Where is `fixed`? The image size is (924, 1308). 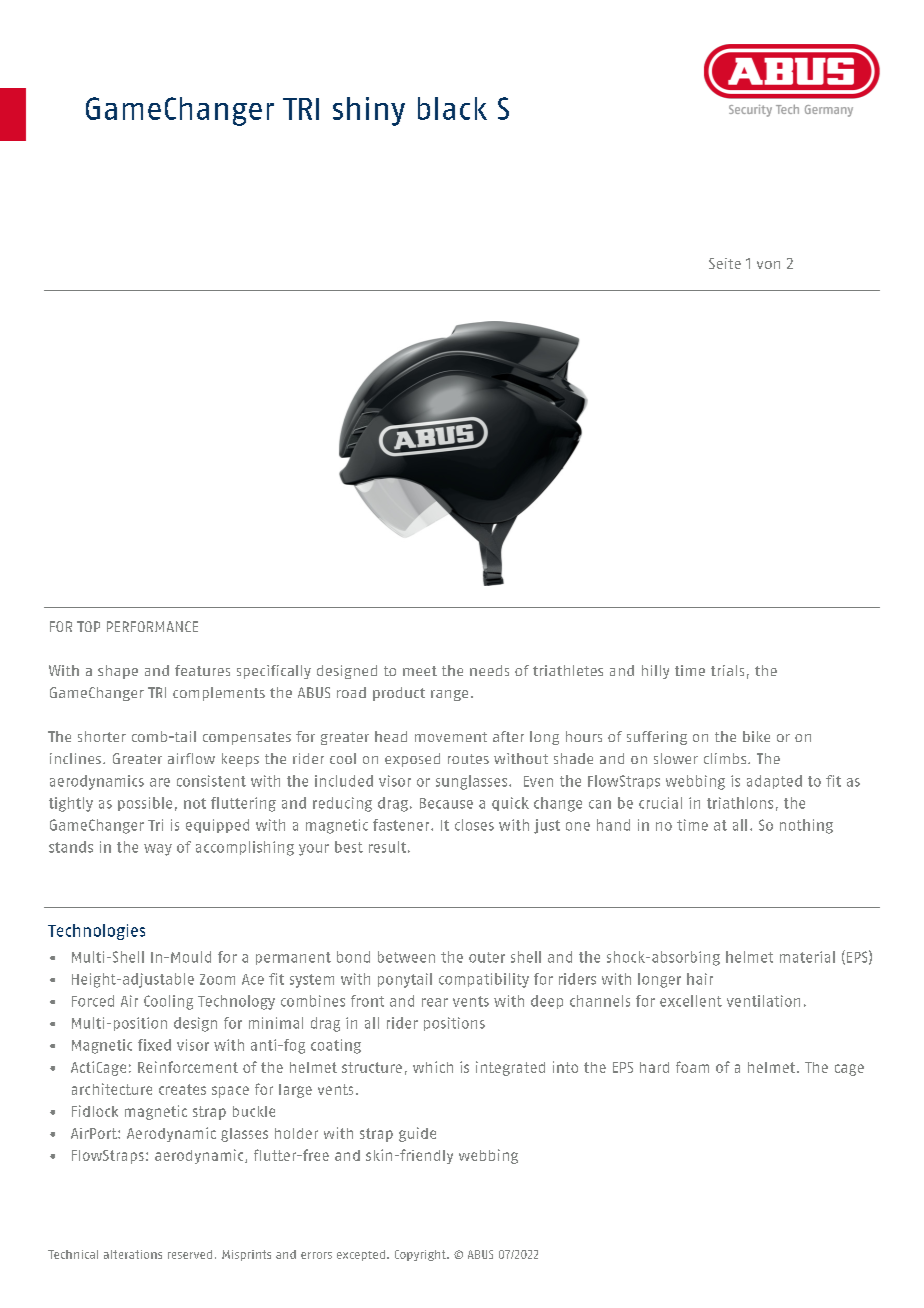 fixed is located at coordinates (154, 1045).
